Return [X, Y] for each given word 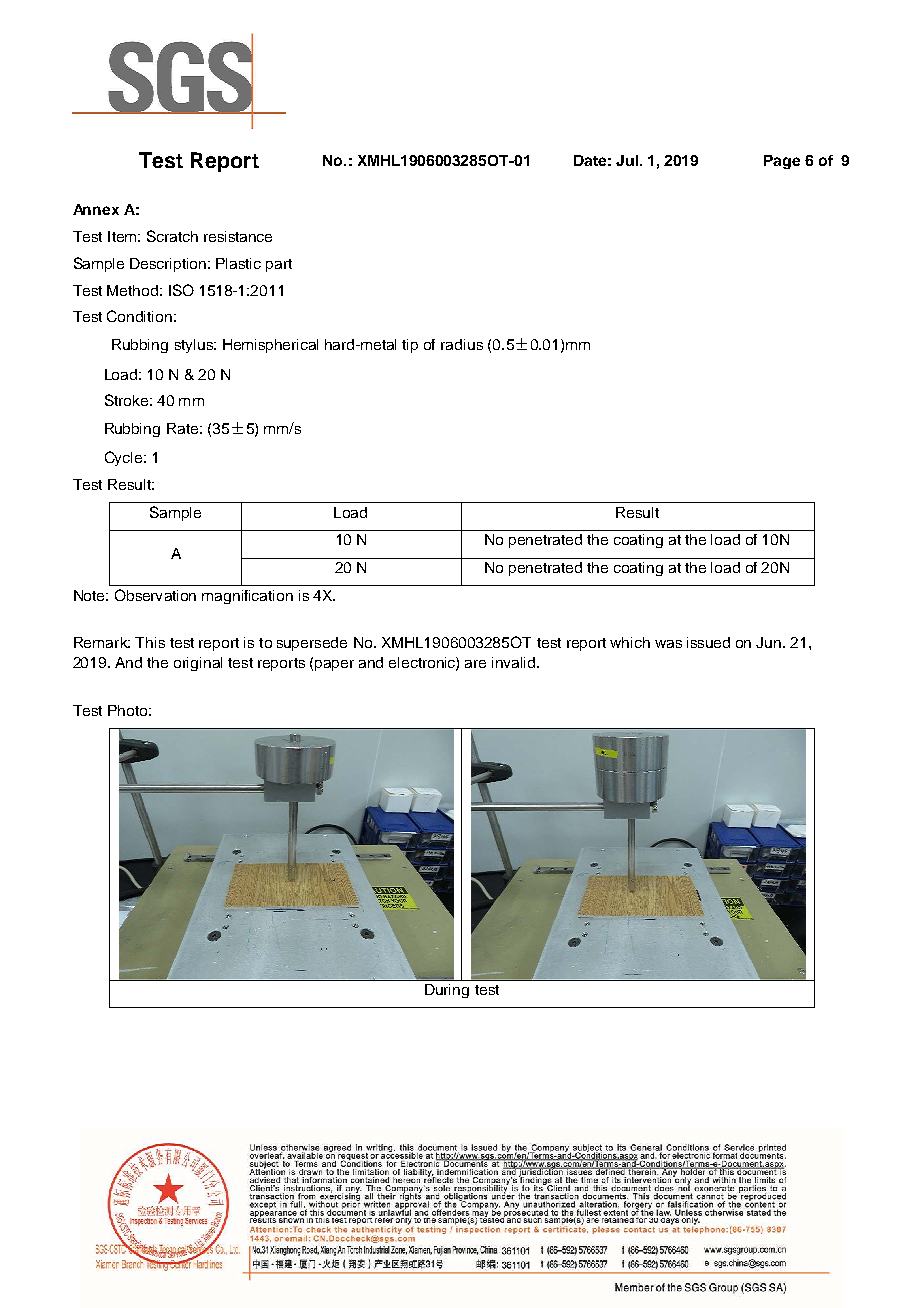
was [668, 644]
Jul [628, 160]
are [475, 664]
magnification [247, 597]
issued [708, 642]
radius [462, 344]
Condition [139, 316]
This [150, 642]
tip [410, 346]
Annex [96, 209]
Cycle [125, 458]
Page [782, 162]
